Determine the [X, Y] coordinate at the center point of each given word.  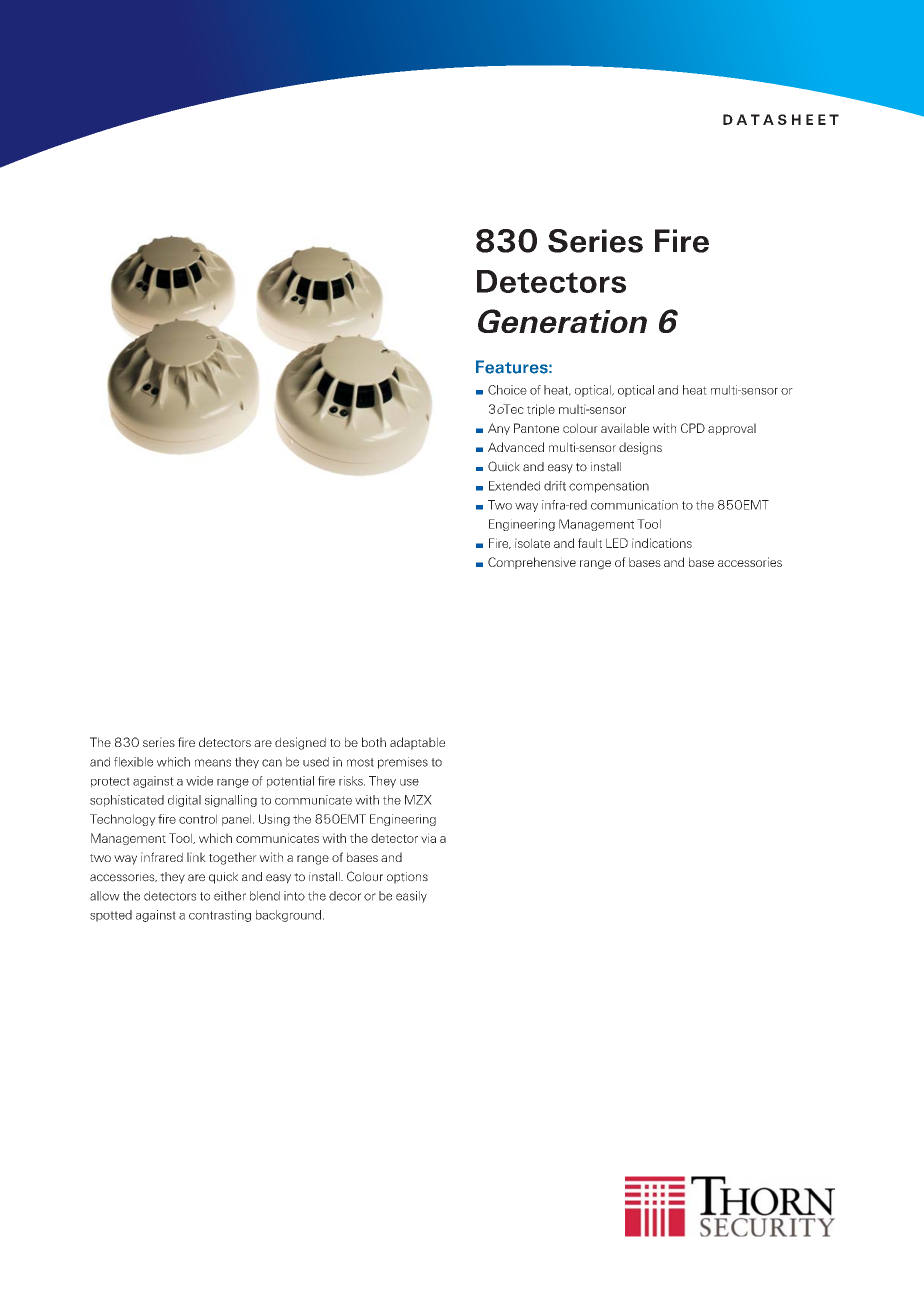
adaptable [417, 743]
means [213, 763]
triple [541, 410]
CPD [693, 428]
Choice [507, 390]
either [230, 896]
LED [617, 543]
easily [411, 897]
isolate [532, 543]
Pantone [536, 428]
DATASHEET [781, 119]
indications [662, 543]
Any [499, 429]
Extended [514, 486]
